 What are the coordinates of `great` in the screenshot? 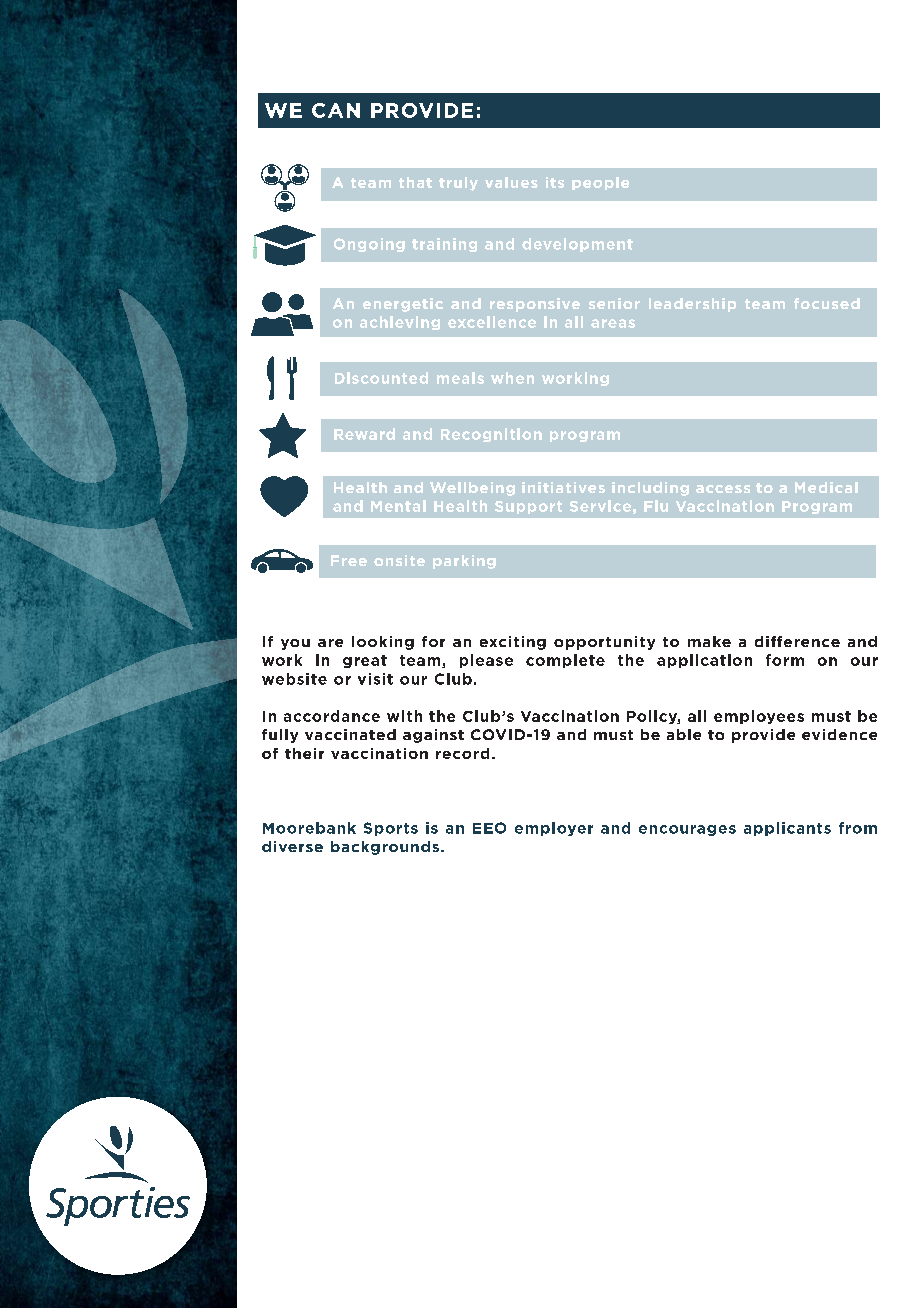 It's located at (365, 661).
